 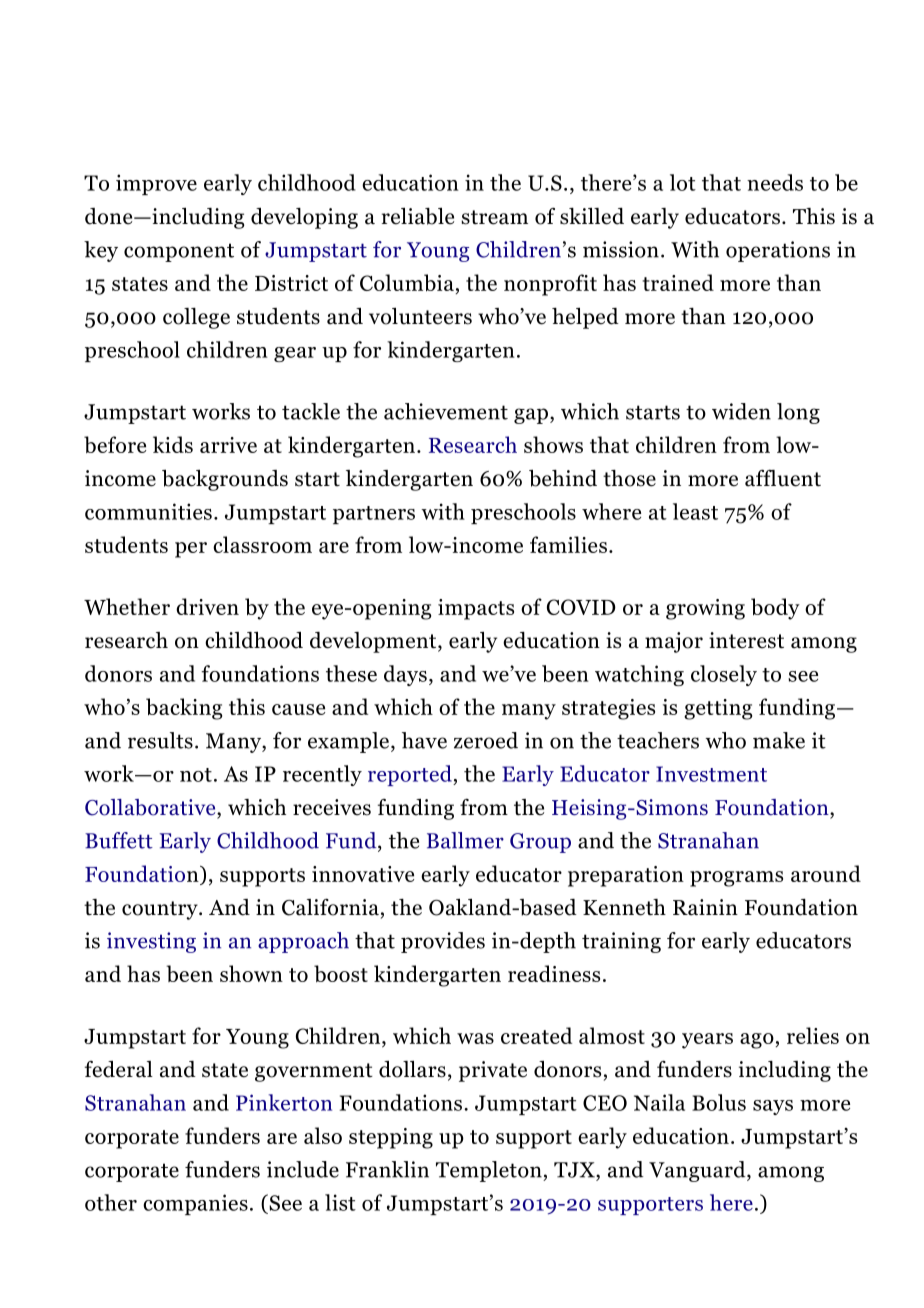 I want to click on companies, so click(x=195, y=1204).
